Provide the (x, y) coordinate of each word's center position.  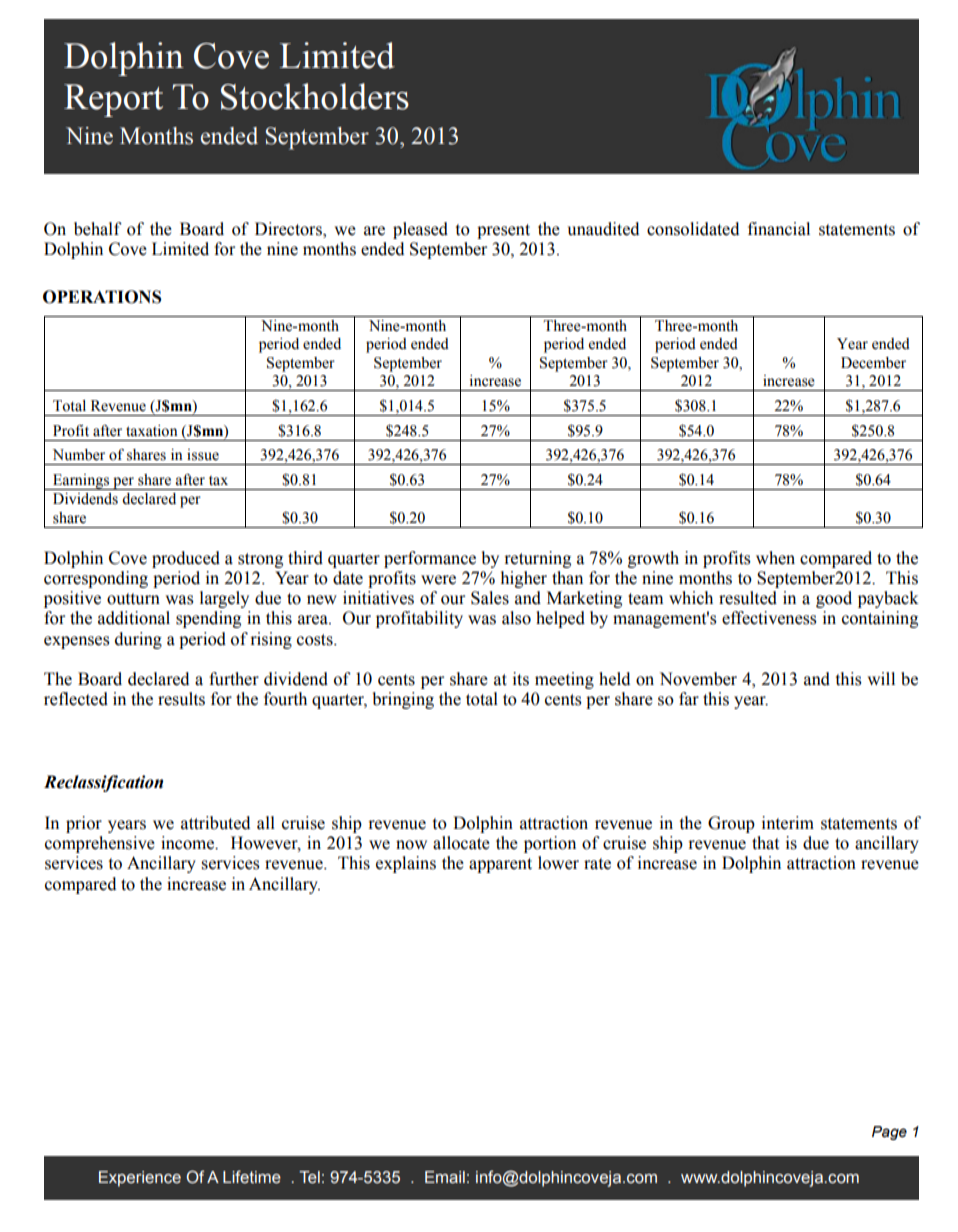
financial (779, 229)
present (503, 231)
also (516, 618)
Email (445, 1177)
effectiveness (769, 618)
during (138, 640)
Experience (140, 1179)
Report (113, 100)
